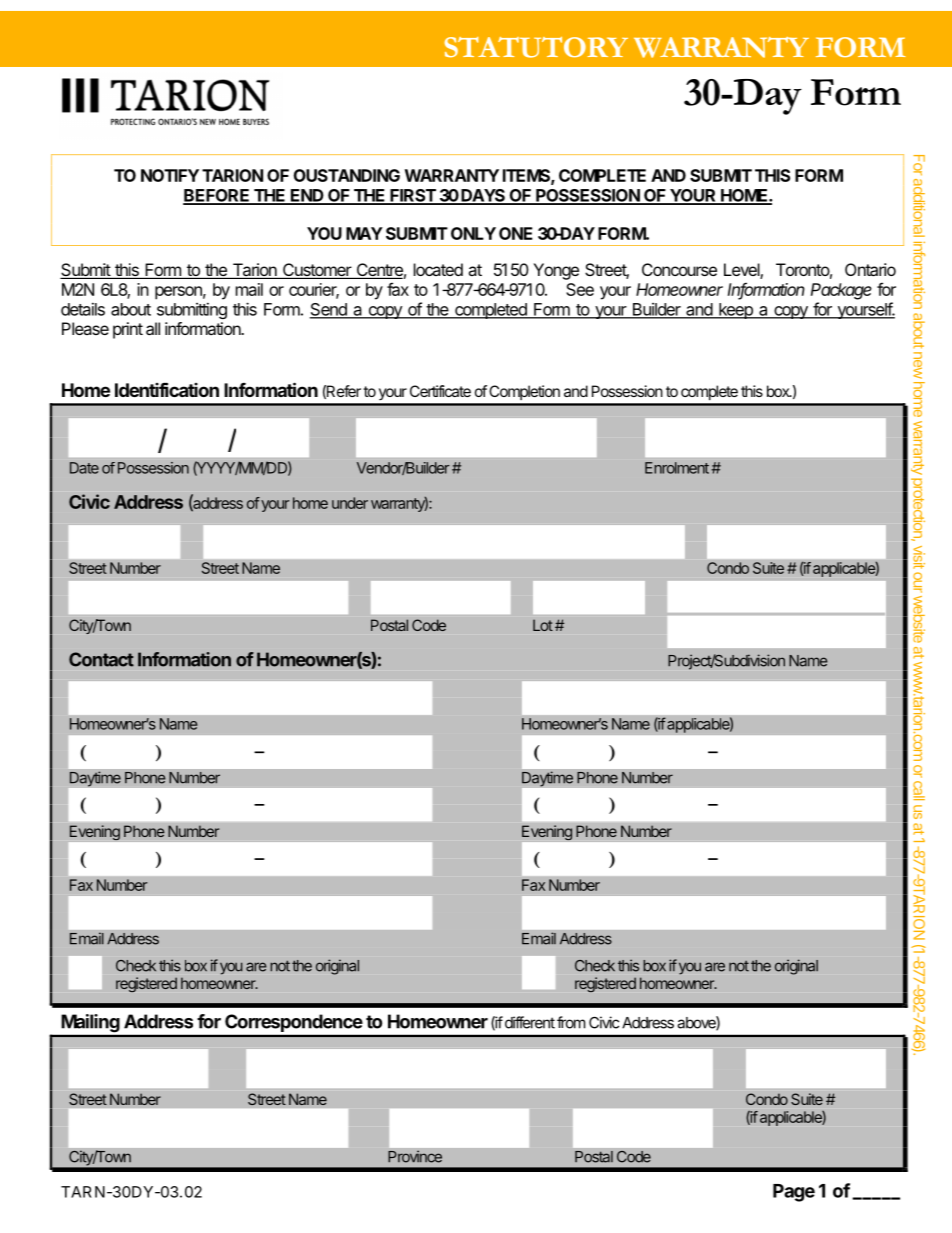  I want to click on NOTIFY, so click(170, 175).
